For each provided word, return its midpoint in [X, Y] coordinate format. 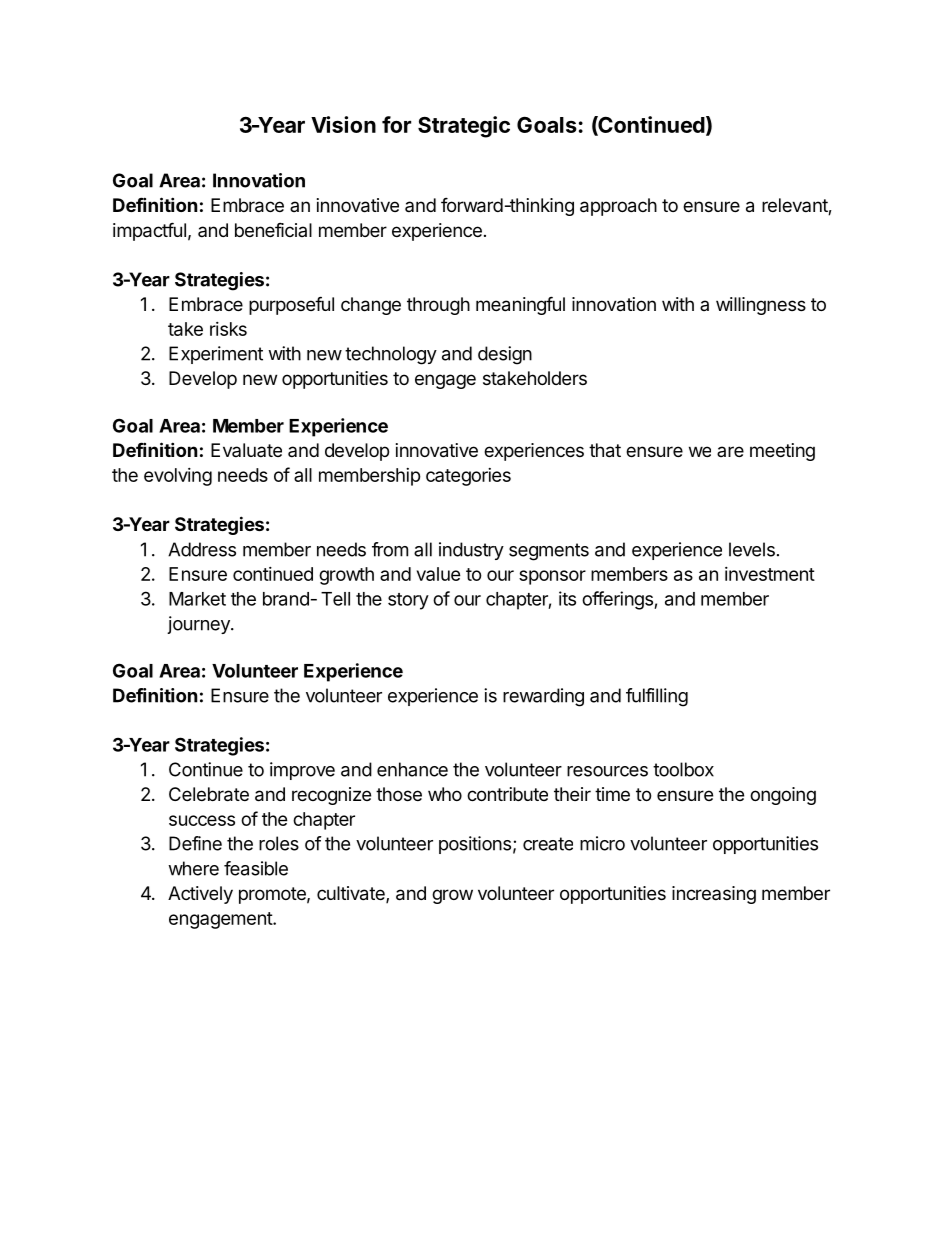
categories [468, 477]
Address [202, 549]
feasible [256, 868]
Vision [343, 124]
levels [752, 549]
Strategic [464, 127]
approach [618, 207]
